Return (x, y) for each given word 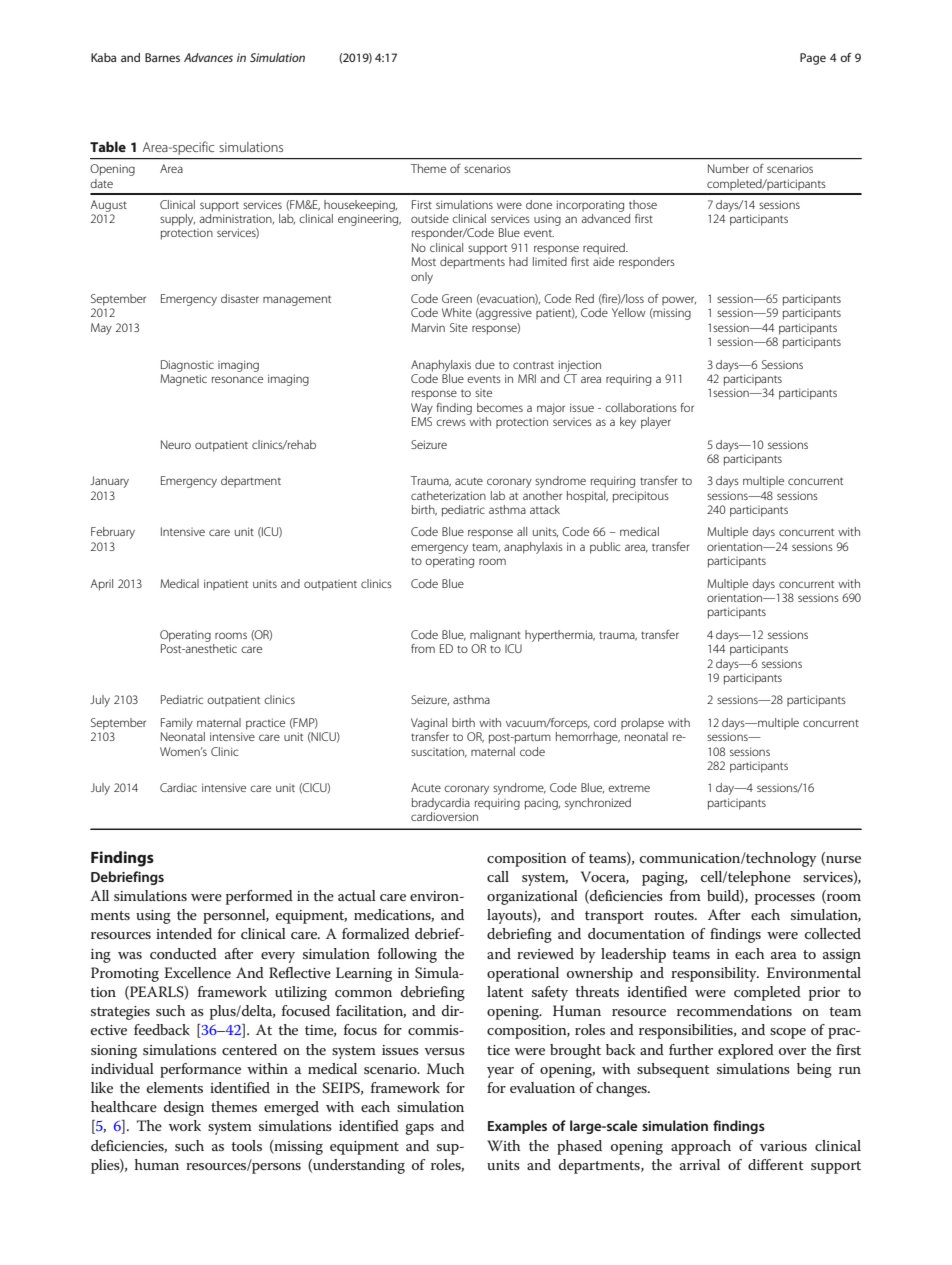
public (605, 548)
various (783, 1146)
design (184, 1108)
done (539, 204)
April (101, 585)
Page (813, 59)
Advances (208, 57)
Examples (517, 1127)
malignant (495, 636)
